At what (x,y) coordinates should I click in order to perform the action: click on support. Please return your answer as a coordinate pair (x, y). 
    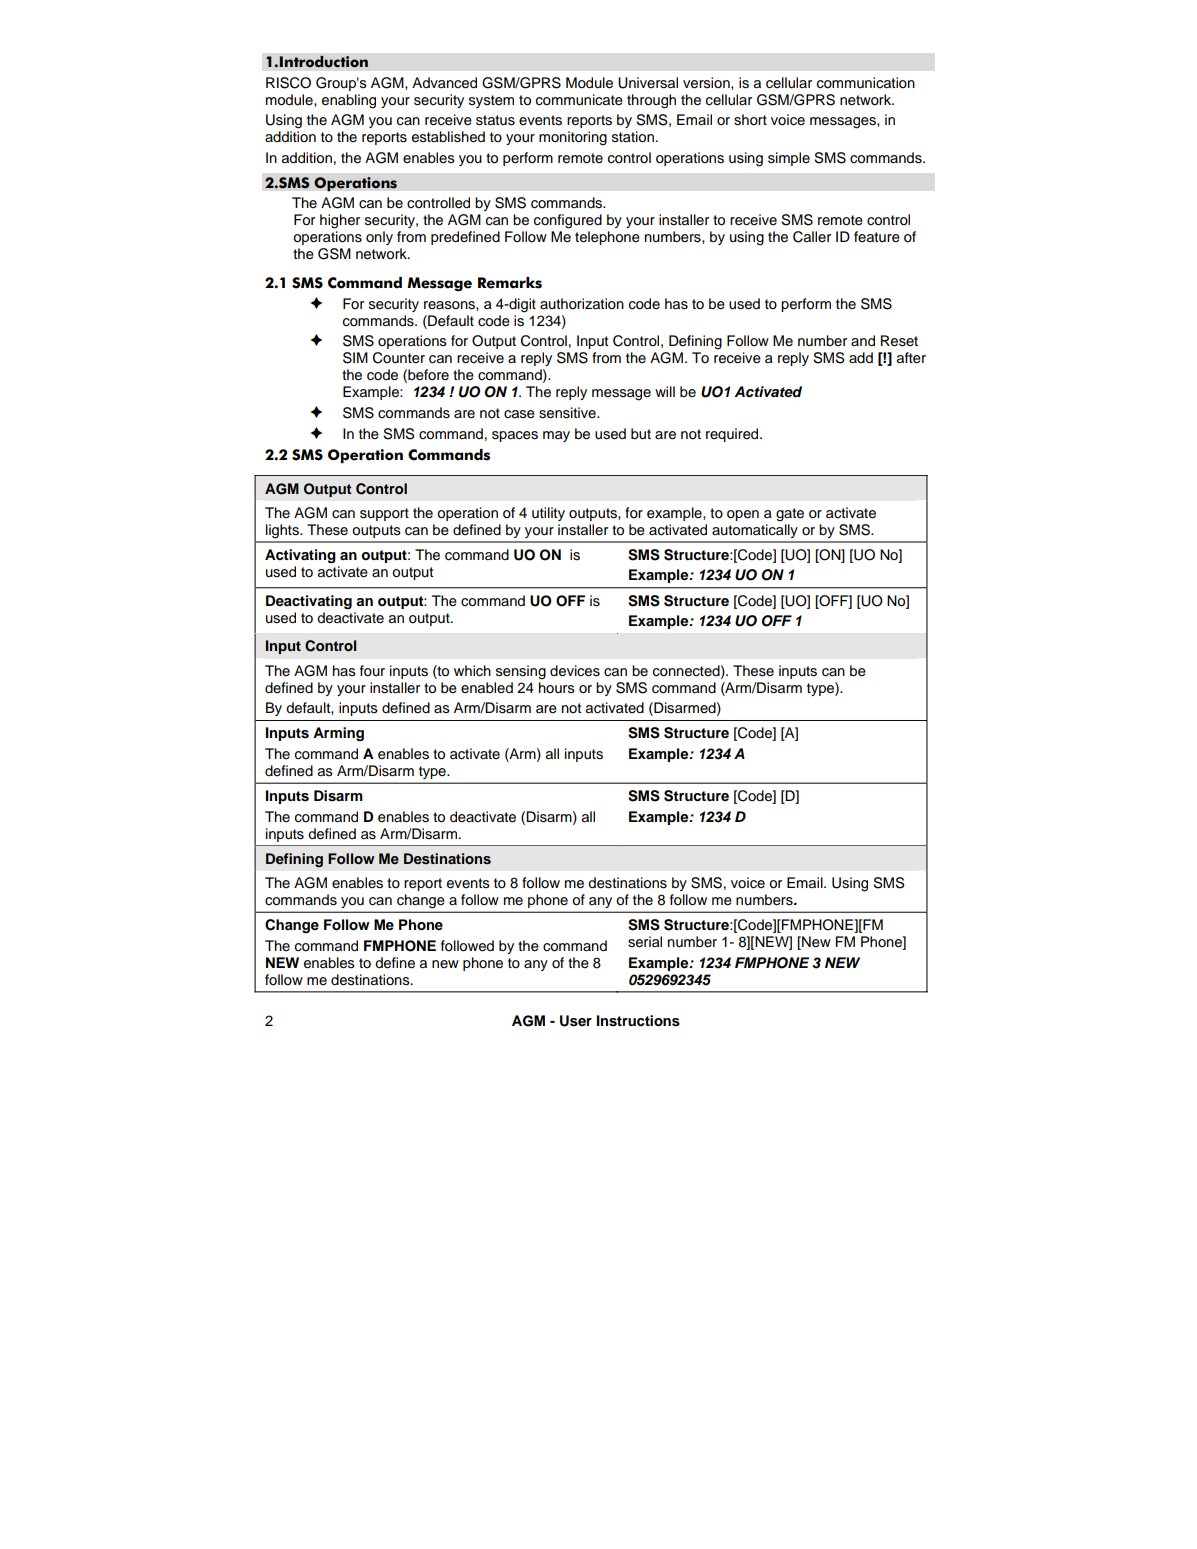
    Looking at the image, I should click on (384, 514).
